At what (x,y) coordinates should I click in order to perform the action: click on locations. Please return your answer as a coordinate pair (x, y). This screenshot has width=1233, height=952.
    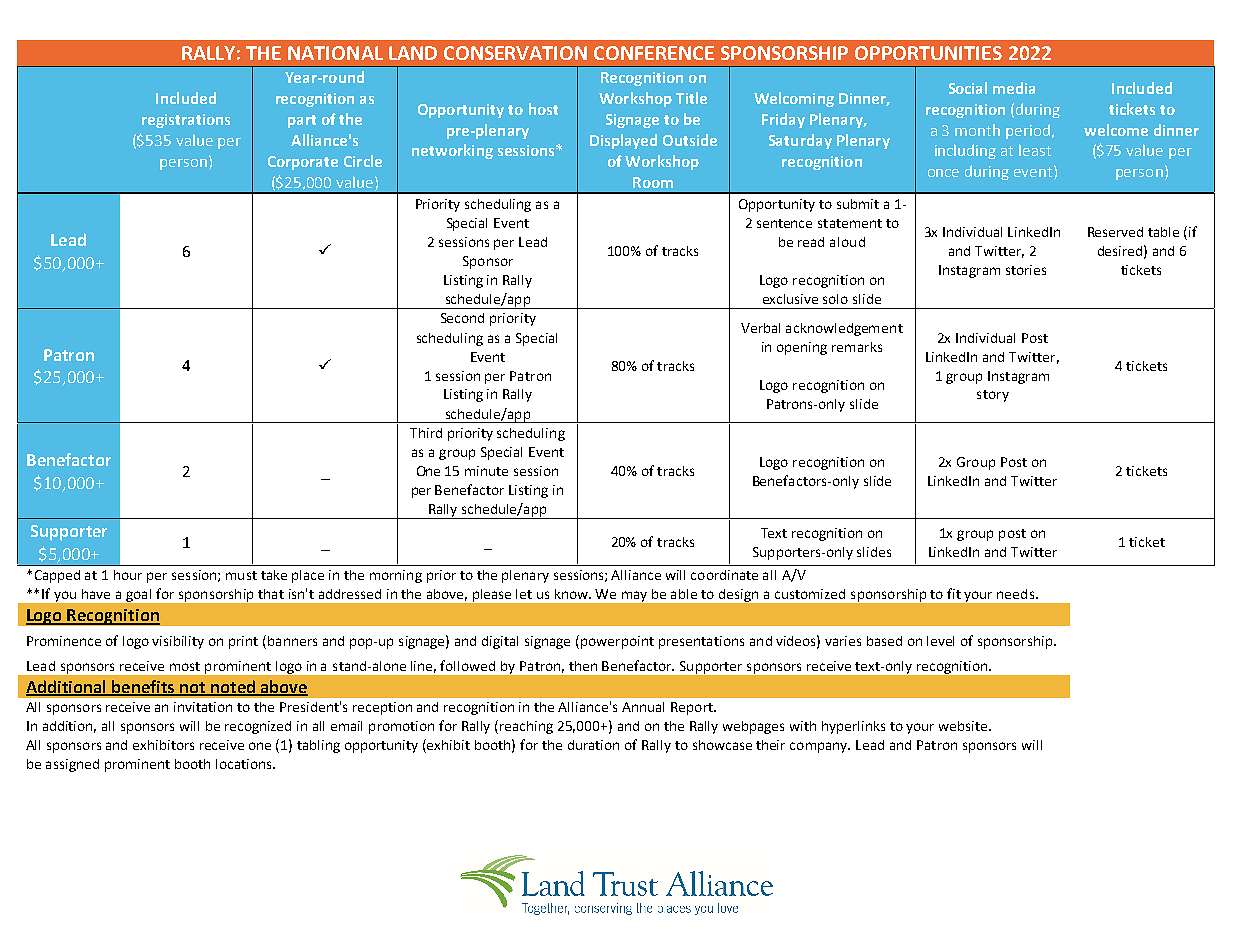
    Looking at the image, I should click on (245, 764).
